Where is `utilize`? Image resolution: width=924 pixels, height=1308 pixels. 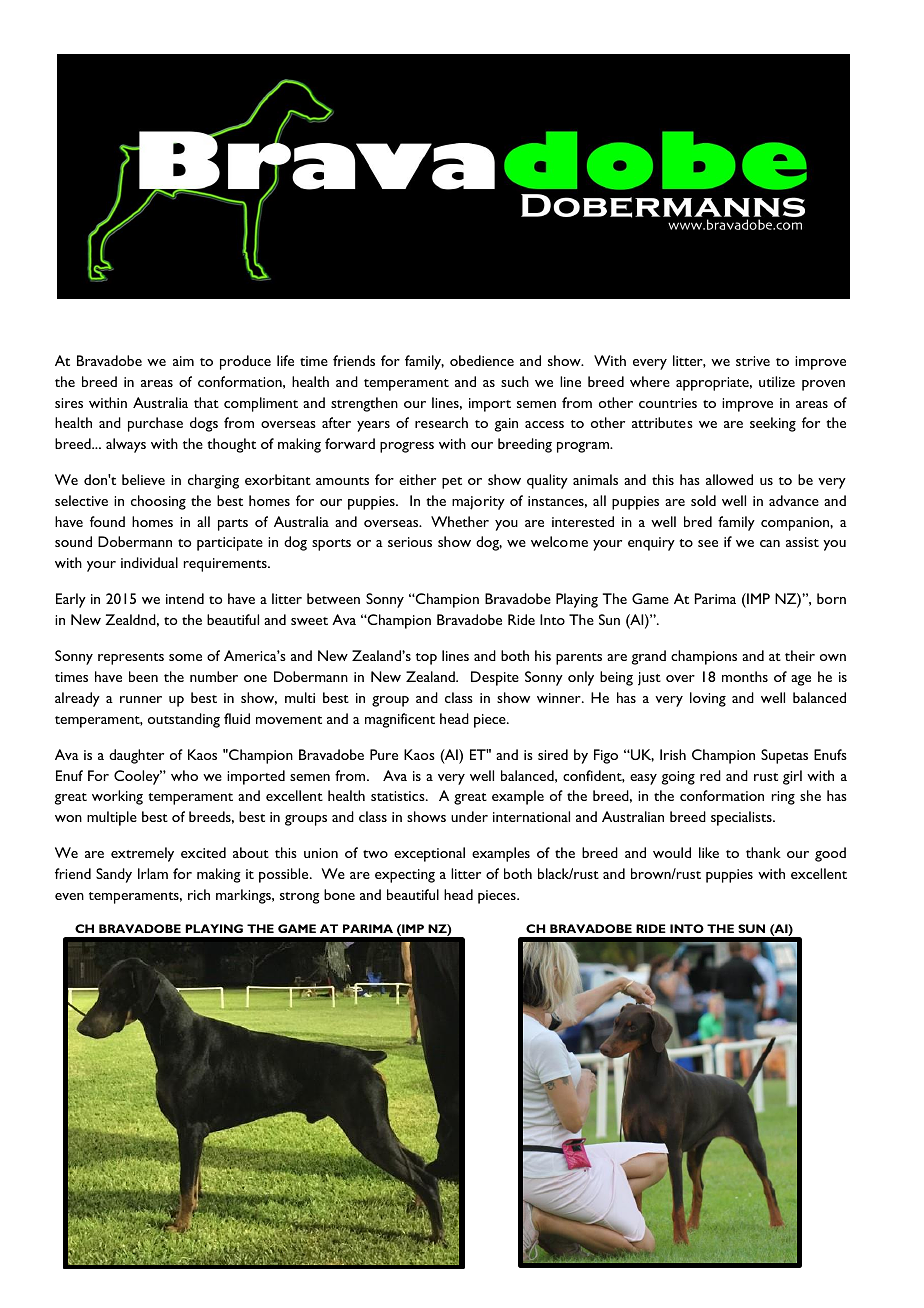
utilize is located at coordinates (777, 381).
